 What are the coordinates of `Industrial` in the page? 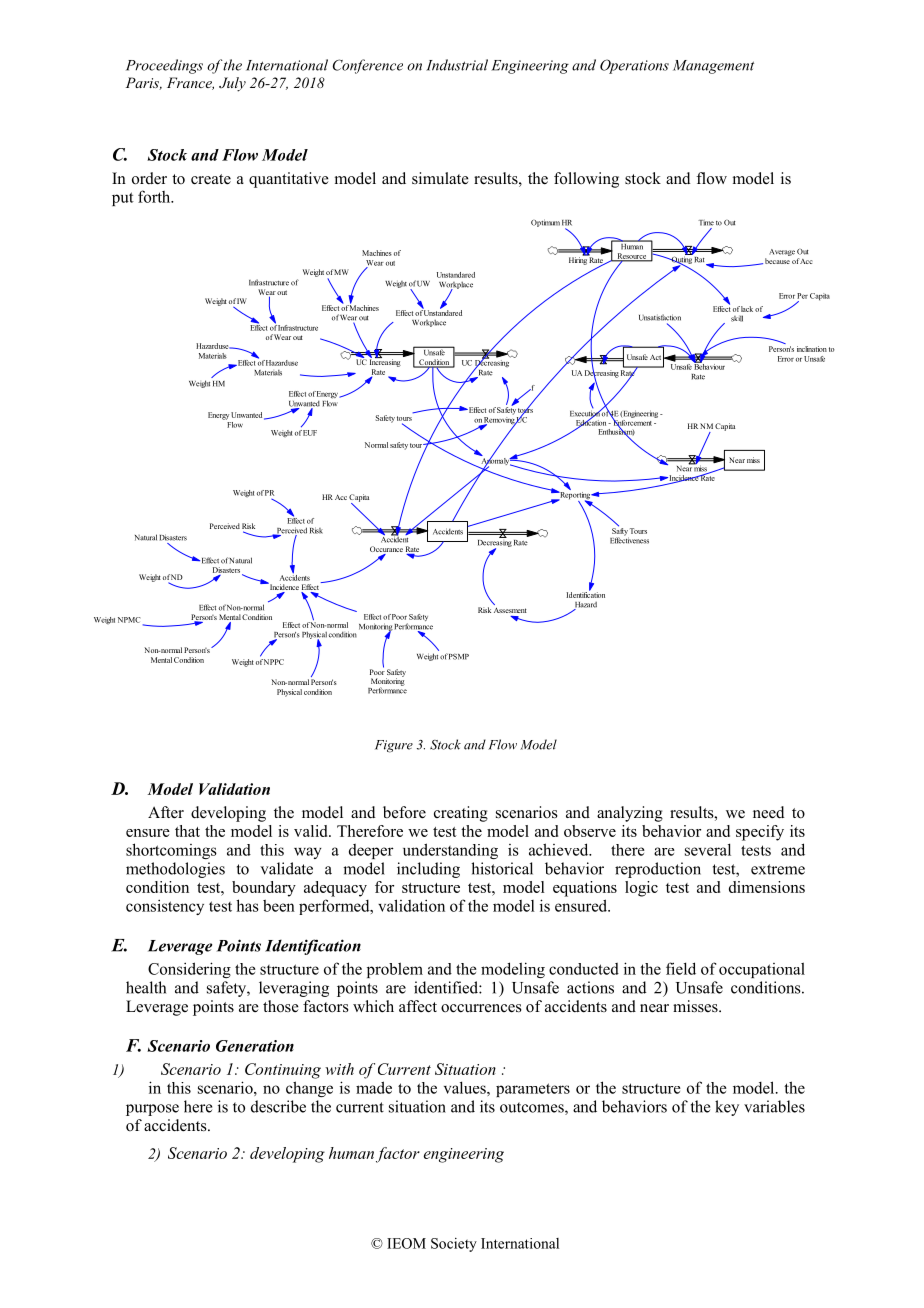 It's located at (457, 65).
